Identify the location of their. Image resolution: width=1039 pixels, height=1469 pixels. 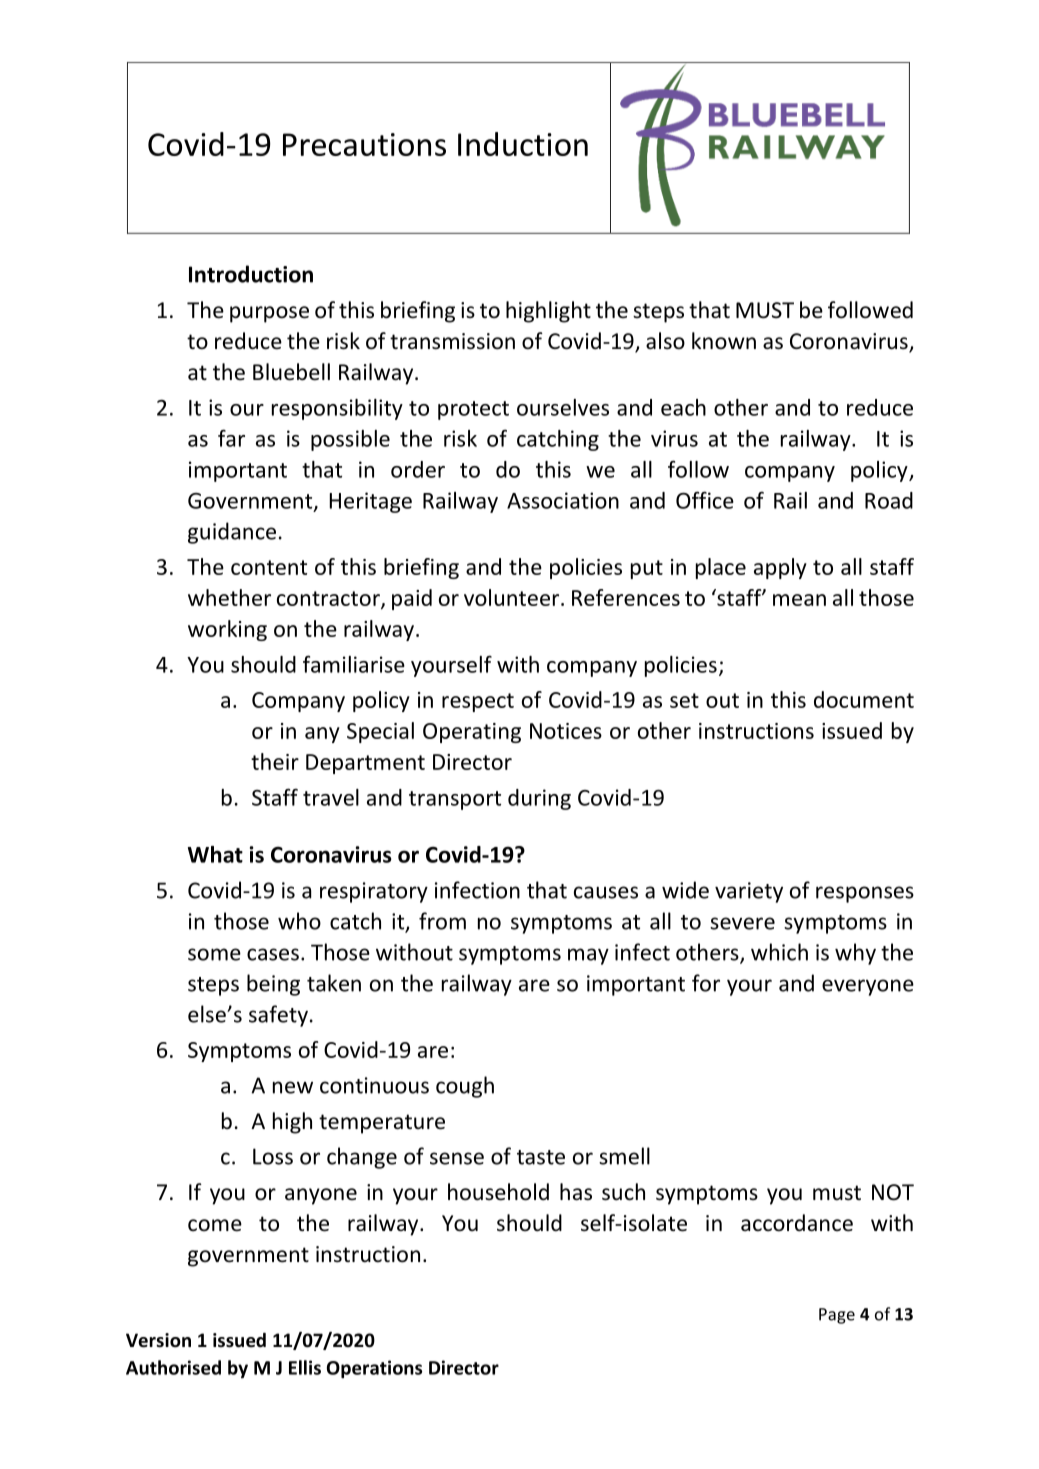
(275, 761).
